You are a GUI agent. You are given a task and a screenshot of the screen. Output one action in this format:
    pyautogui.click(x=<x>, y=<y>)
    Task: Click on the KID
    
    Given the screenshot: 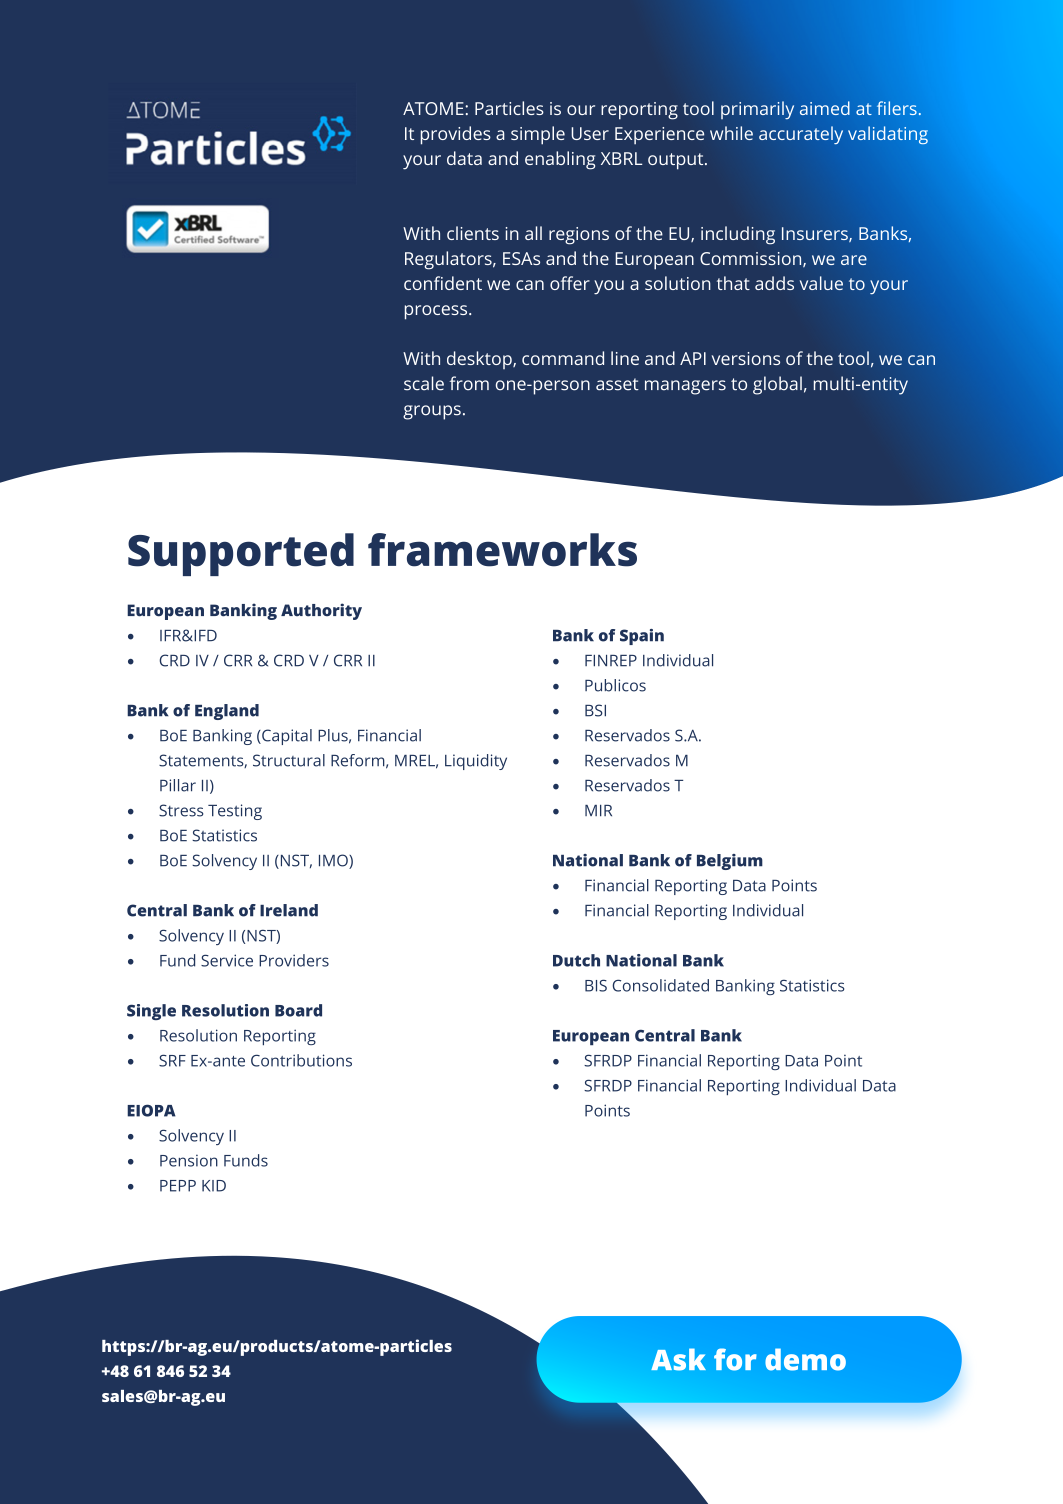 What is the action you would take?
    pyautogui.click(x=214, y=1186)
